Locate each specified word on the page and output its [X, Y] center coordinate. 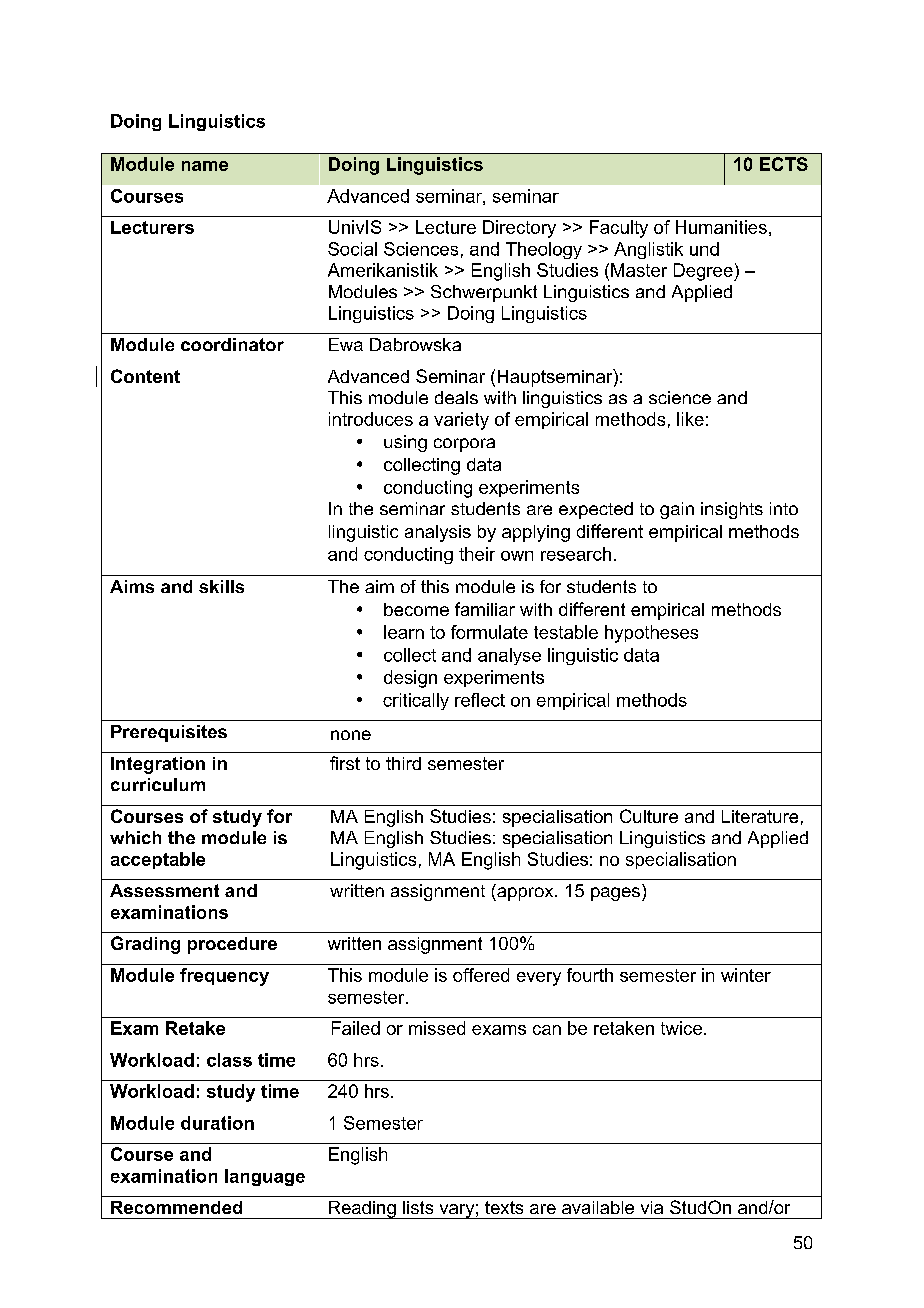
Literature [760, 816]
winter [746, 975]
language [265, 1177]
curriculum [158, 784]
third [403, 763]
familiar [485, 609]
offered [481, 975]
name [205, 166]
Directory [519, 229]
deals [456, 397]
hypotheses [651, 634]
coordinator [232, 344]
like [690, 419]
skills [221, 586]
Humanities [721, 227]
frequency [224, 977]
